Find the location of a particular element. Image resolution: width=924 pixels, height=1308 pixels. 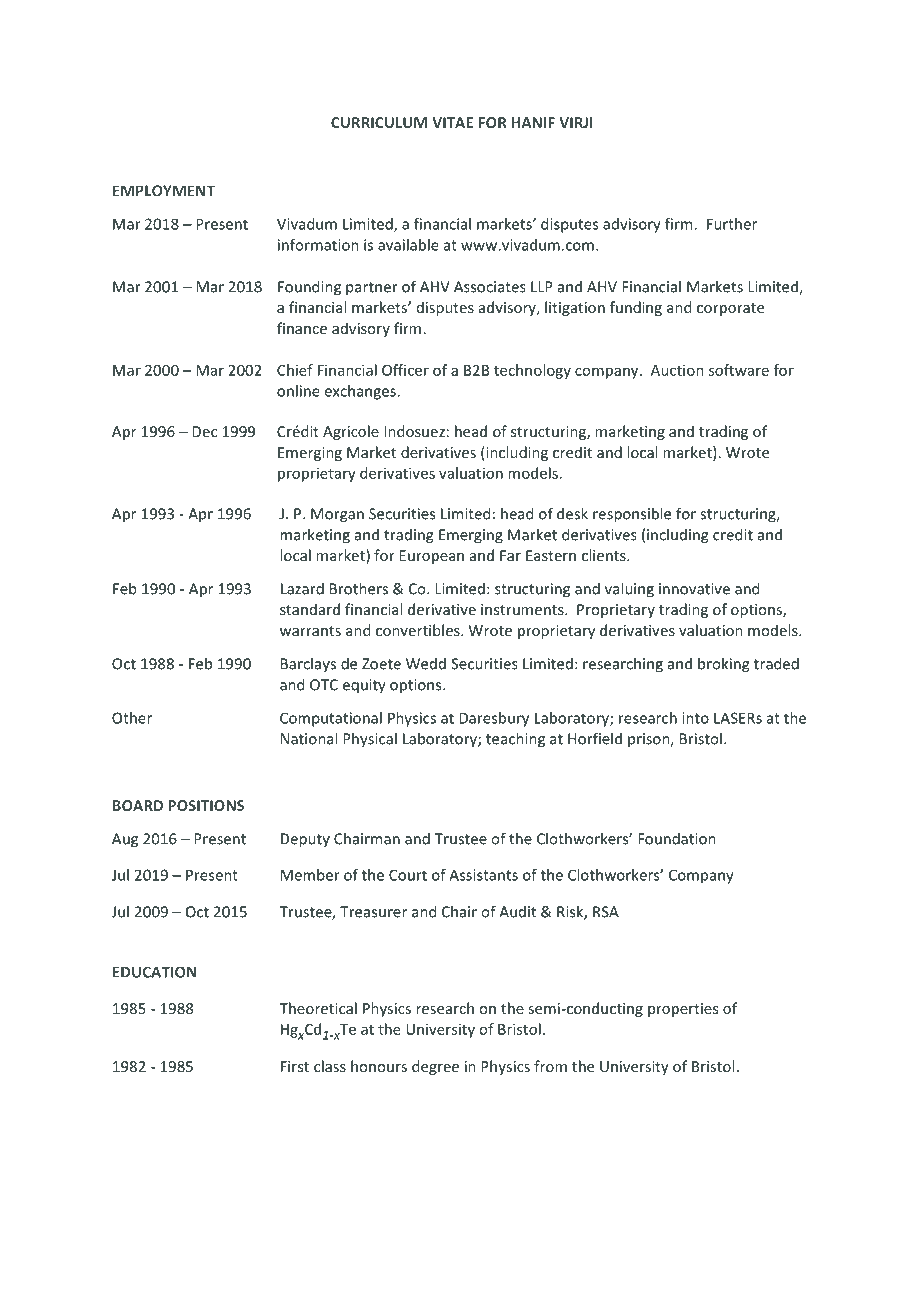

degree is located at coordinates (435, 1067).
